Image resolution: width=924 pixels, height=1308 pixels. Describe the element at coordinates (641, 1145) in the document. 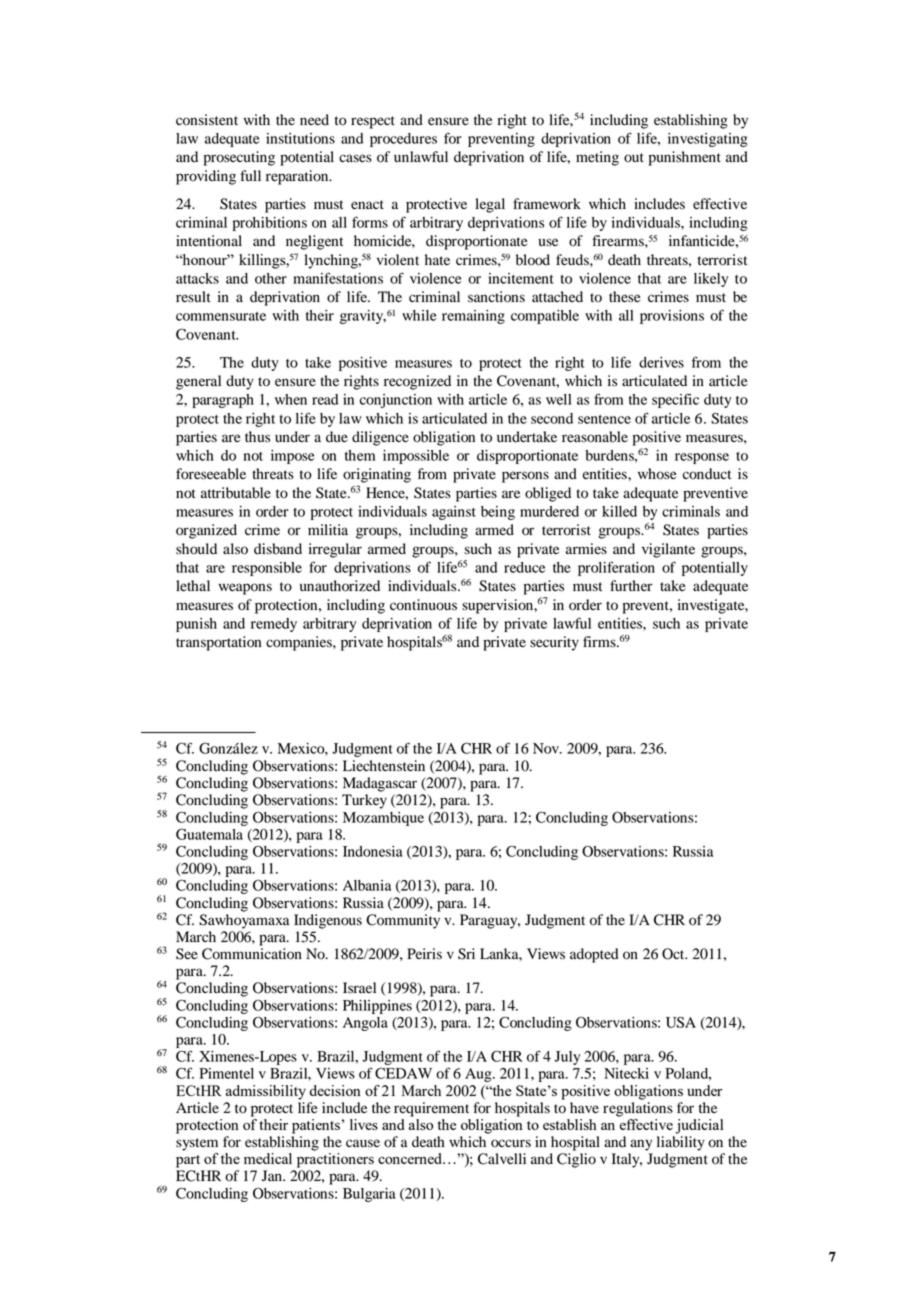

I see `any` at that location.
